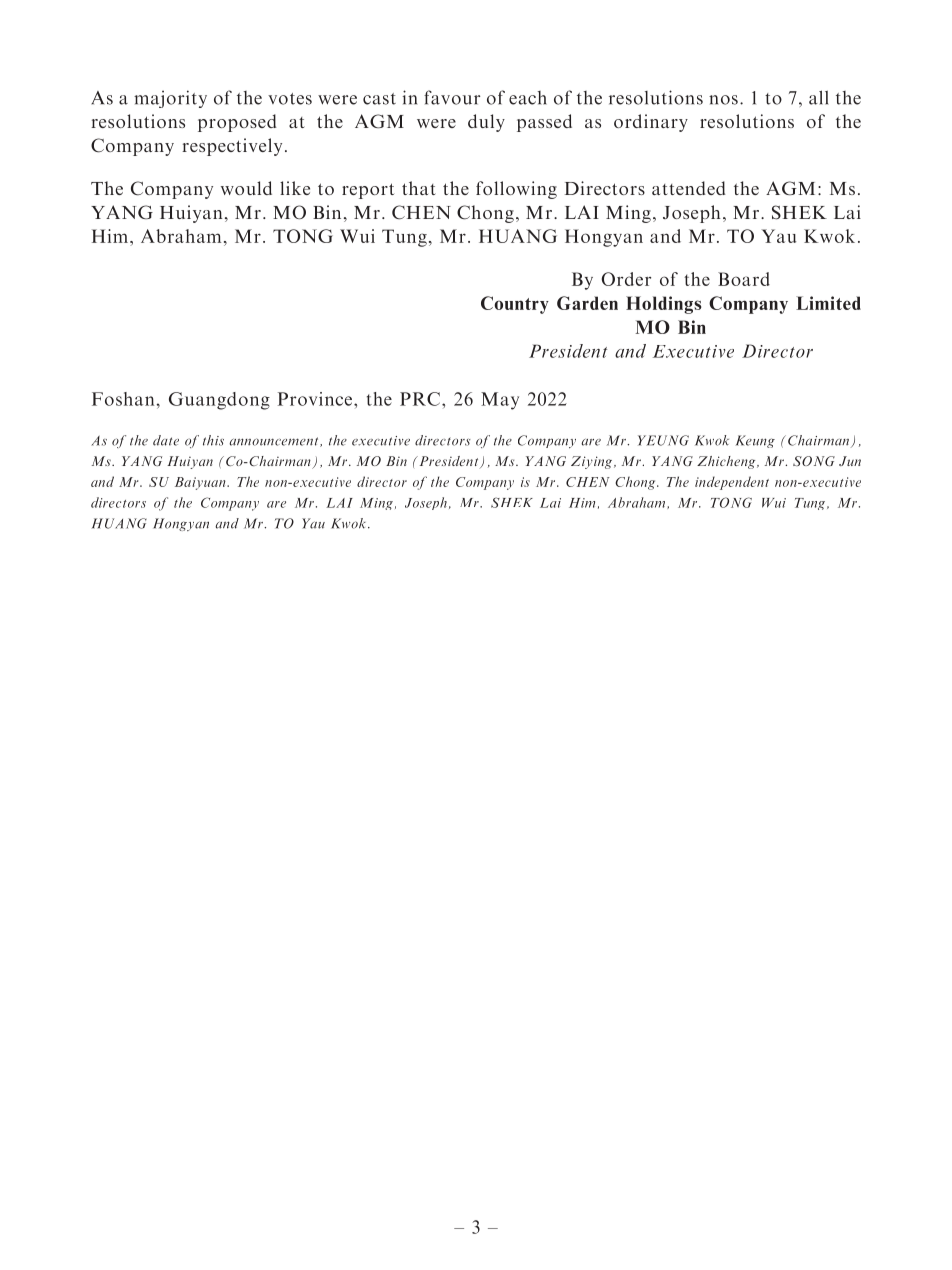  I want to click on would, so click(246, 188).
